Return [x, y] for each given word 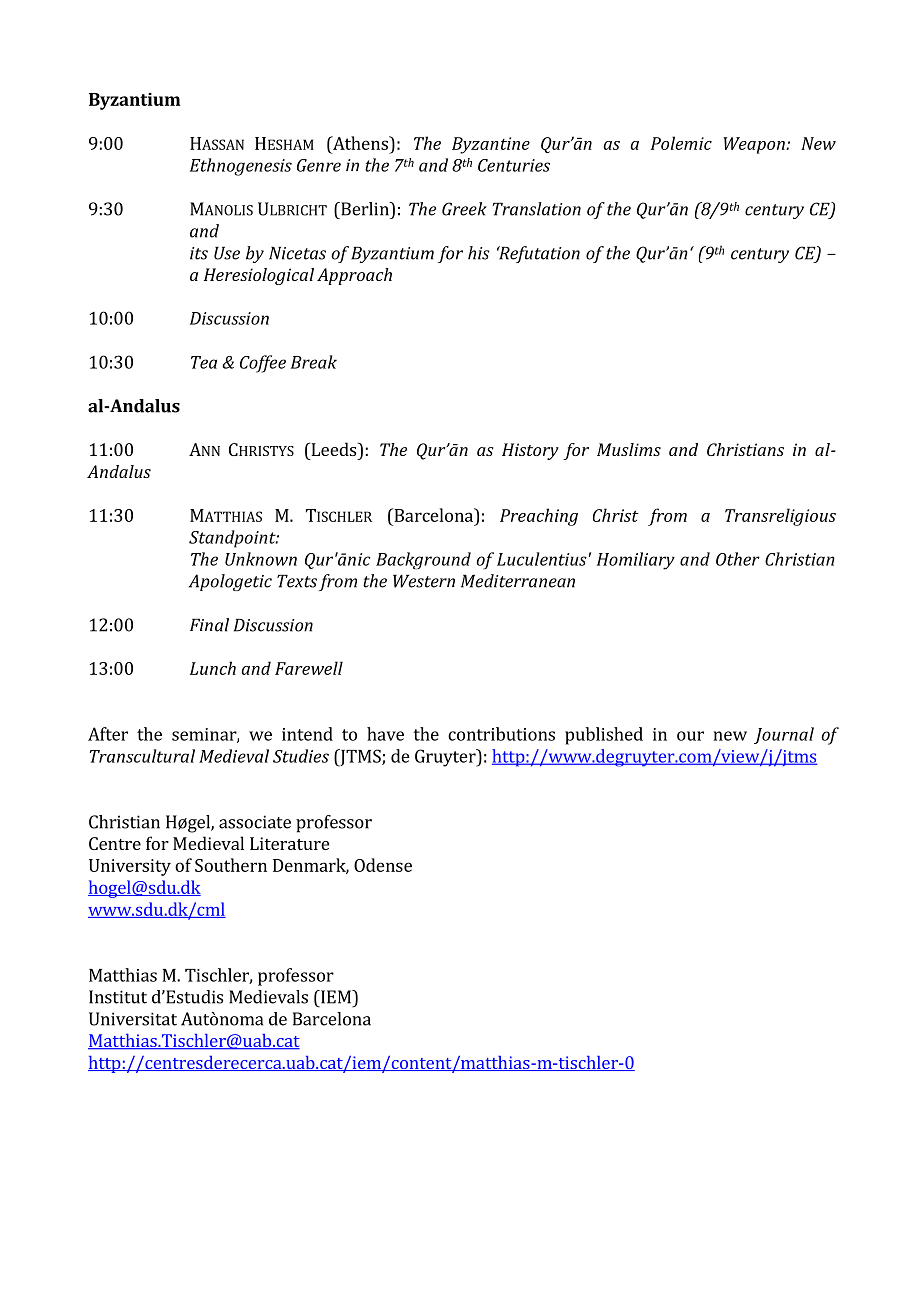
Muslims [629, 449]
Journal [784, 735]
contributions [501, 734]
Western [424, 581]
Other [738, 559]
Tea [204, 362]
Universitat [133, 1019]
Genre [319, 165]
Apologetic [230, 582]
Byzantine [491, 145]
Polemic [681, 143]
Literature [289, 843]
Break [314, 362]
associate [255, 822]
